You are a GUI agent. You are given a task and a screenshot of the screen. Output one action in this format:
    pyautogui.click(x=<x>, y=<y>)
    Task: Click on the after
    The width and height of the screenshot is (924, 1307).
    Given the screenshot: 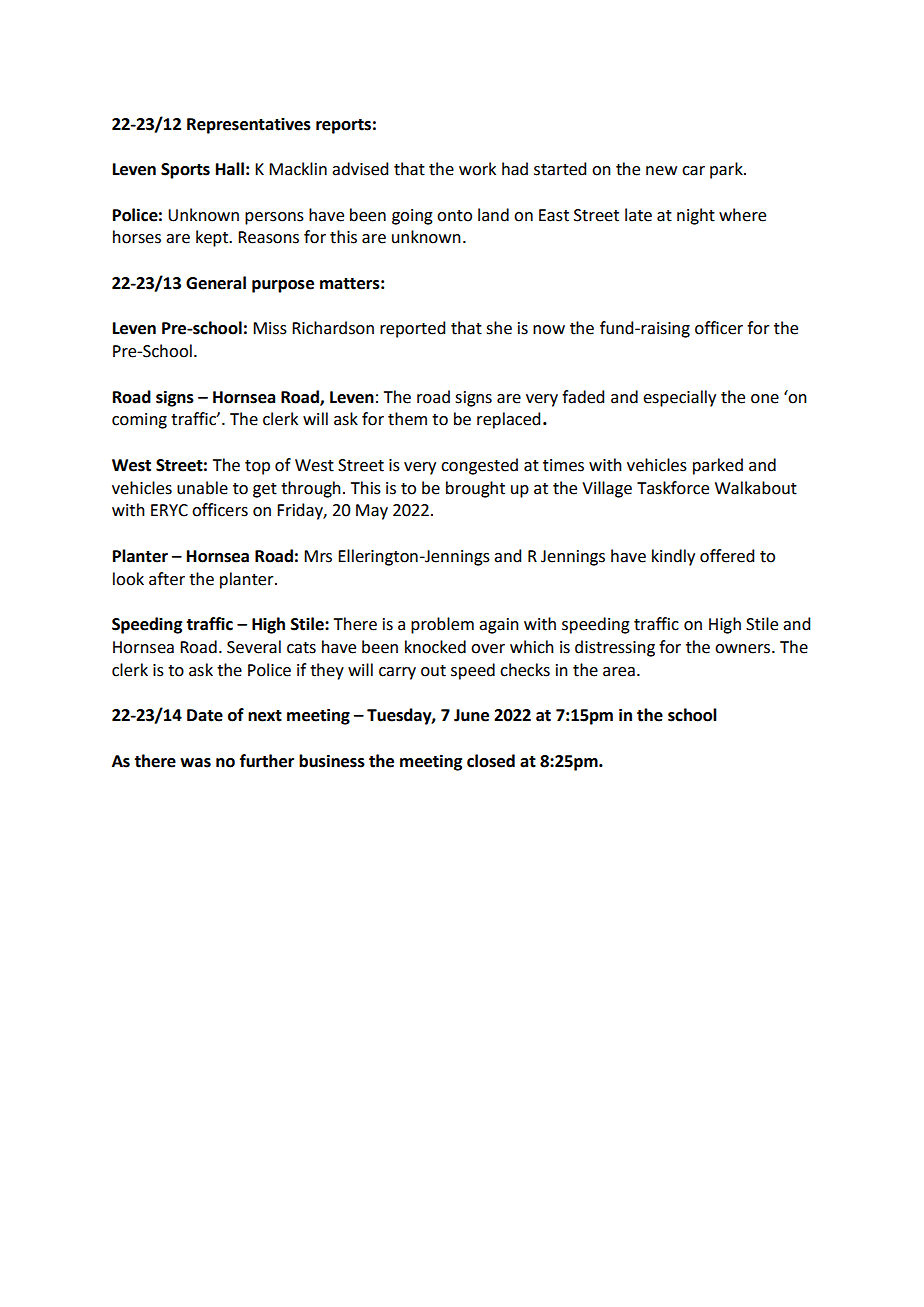 What is the action you would take?
    pyautogui.click(x=167, y=579)
